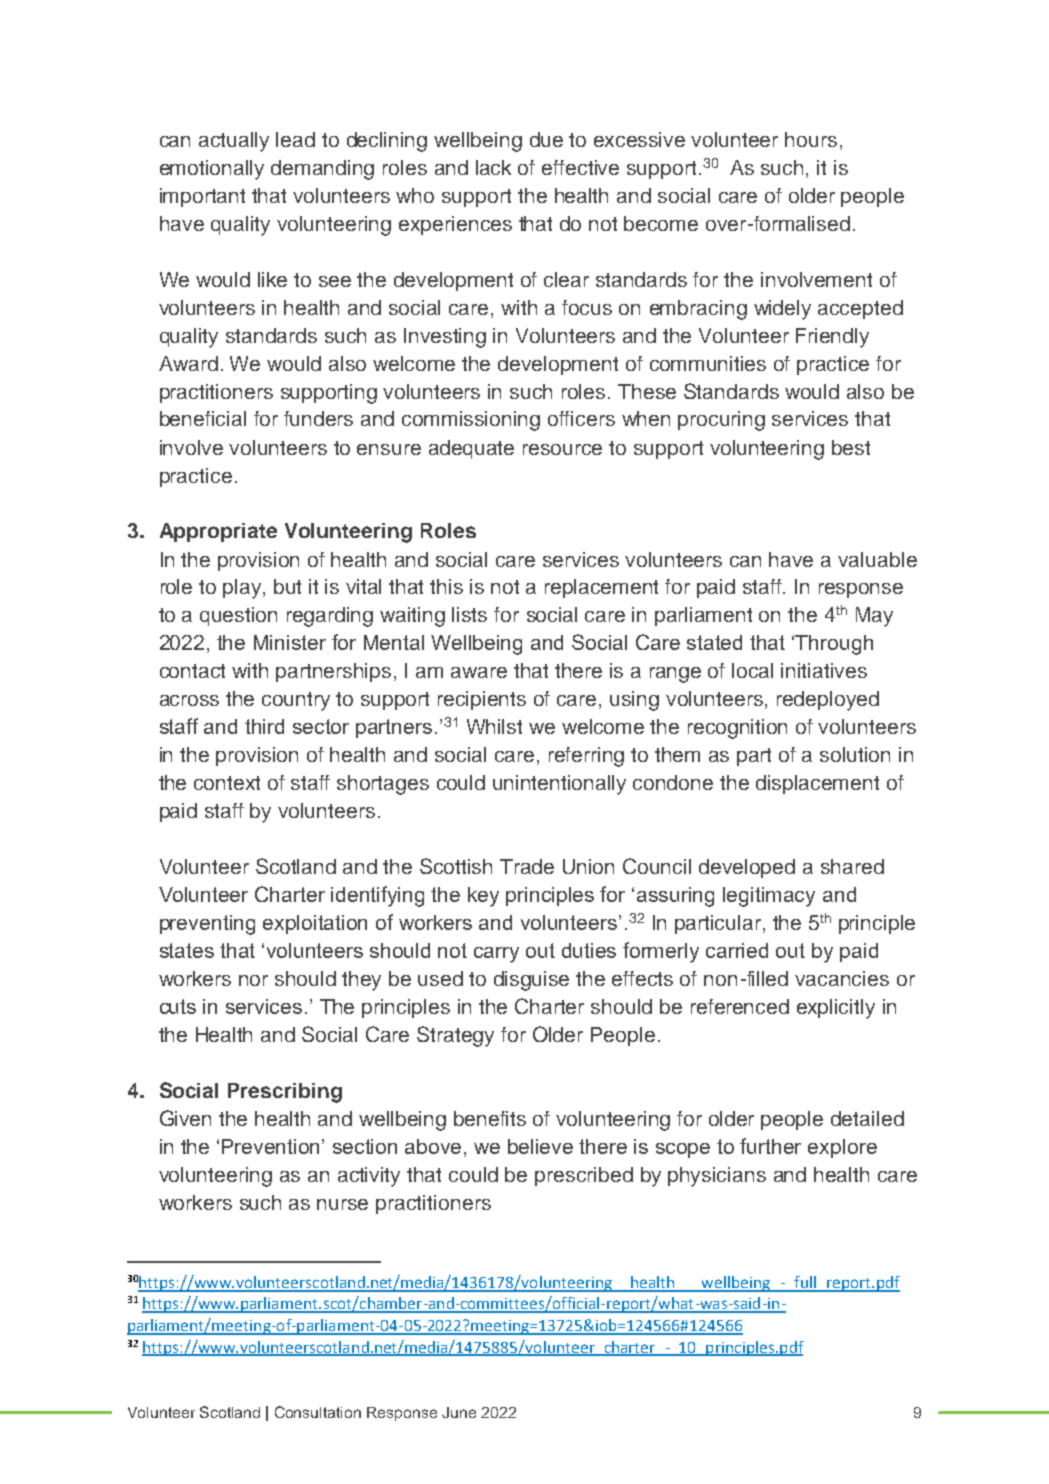  I want to click on physicians, so click(717, 1177).
